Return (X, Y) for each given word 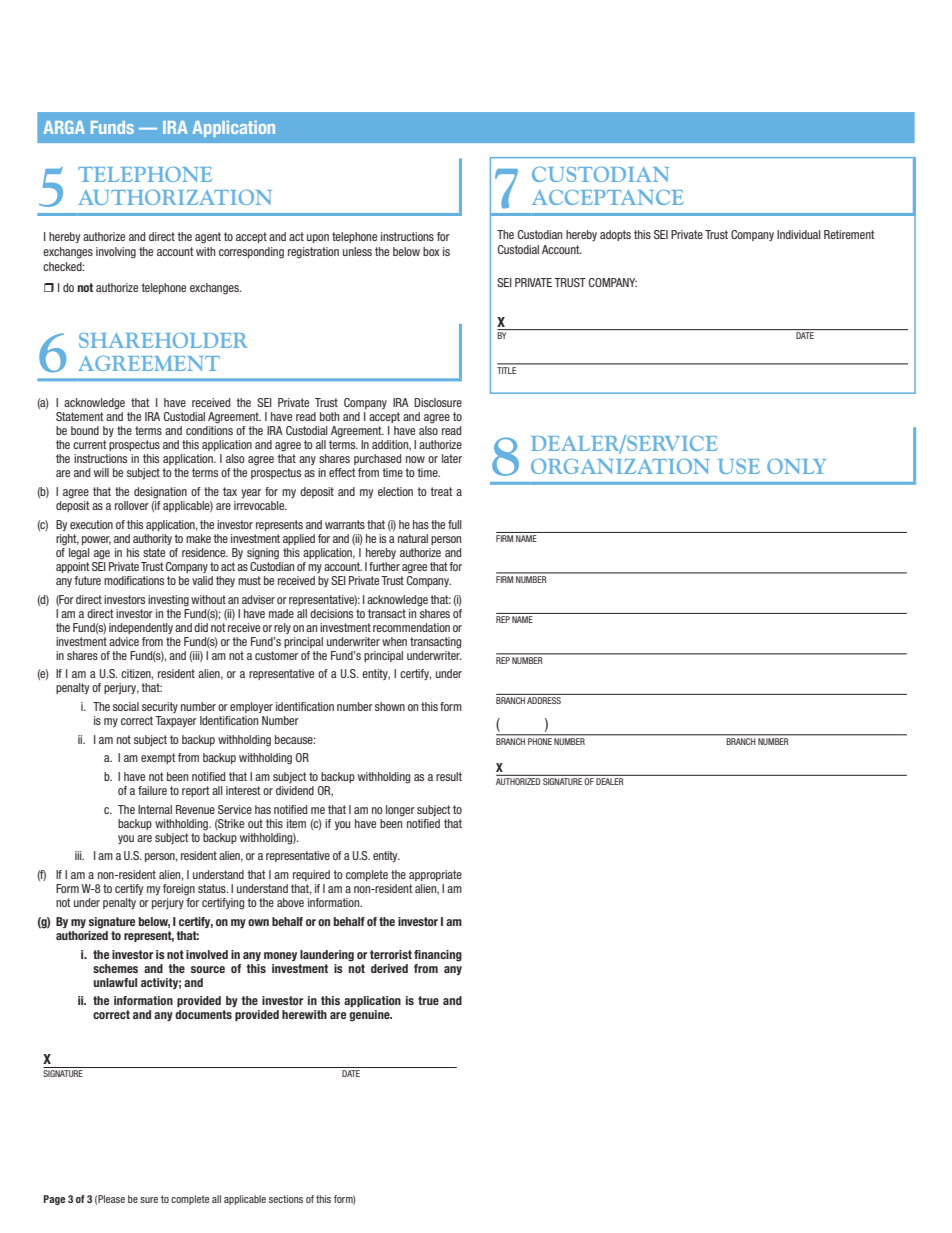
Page (54, 1200)
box (431, 251)
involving (116, 253)
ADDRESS (544, 700)
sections (286, 1199)
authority (152, 539)
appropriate (435, 875)
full (455, 524)
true (428, 1000)
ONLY (796, 466)
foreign (179, 890)
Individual (799, 234)
